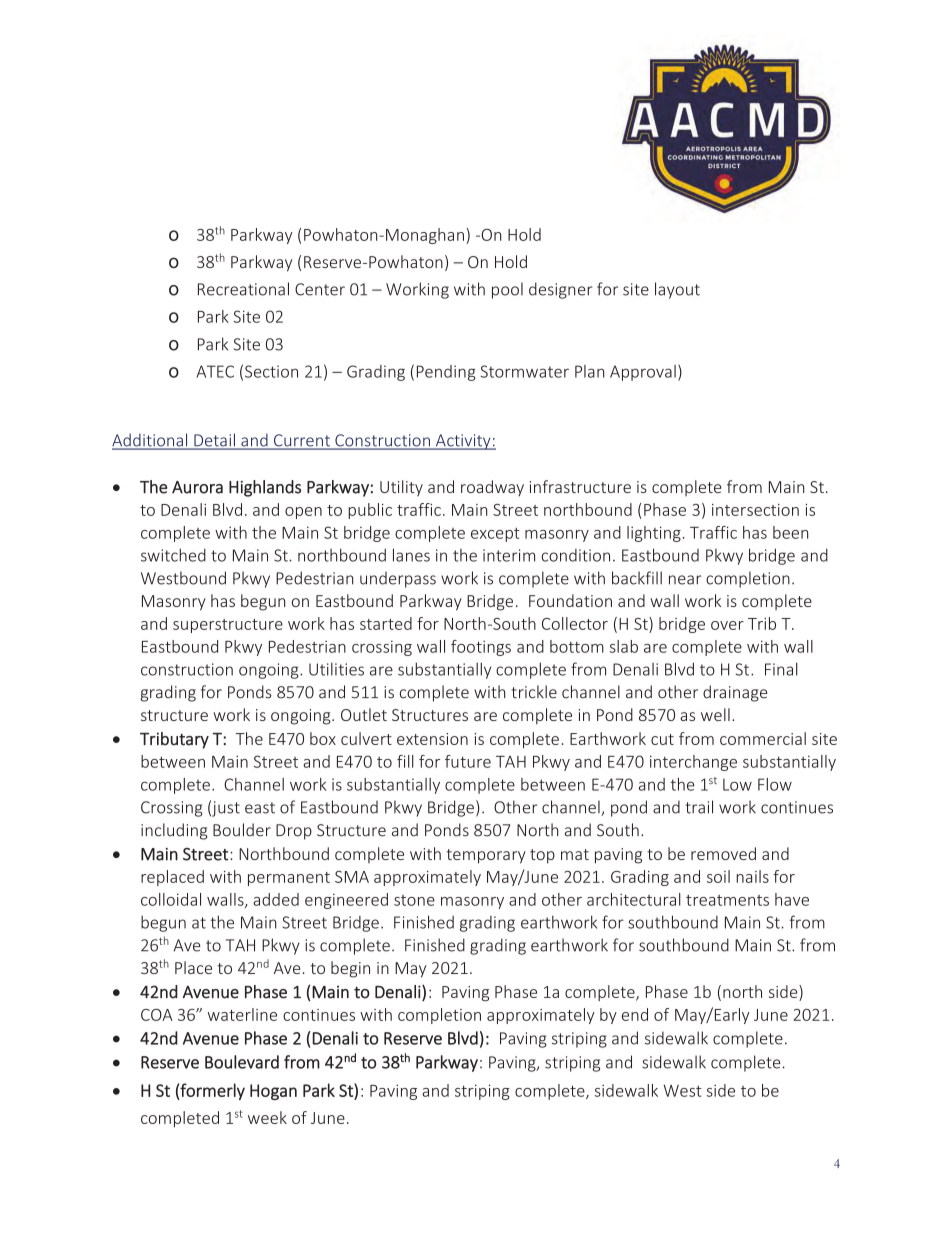  What do you see at coordinates (654, 534) in the screenshot?
I see `lighting` at bounding box center [654, 534].
